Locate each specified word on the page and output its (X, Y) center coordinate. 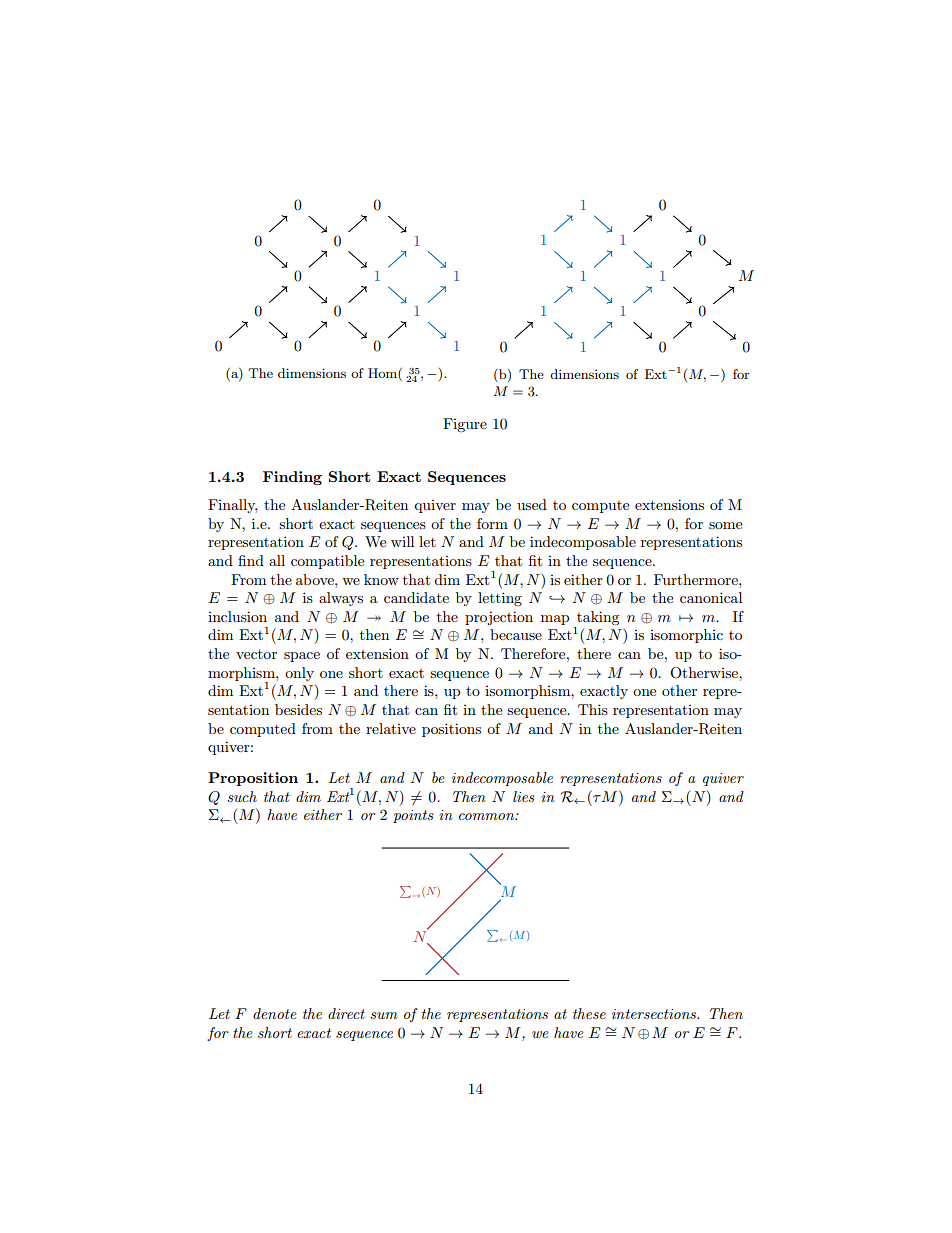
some (725, 525)
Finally (232, 506)
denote (275, 1013)
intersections (655, 1014)
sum (384, 1015)
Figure (465, 425)
